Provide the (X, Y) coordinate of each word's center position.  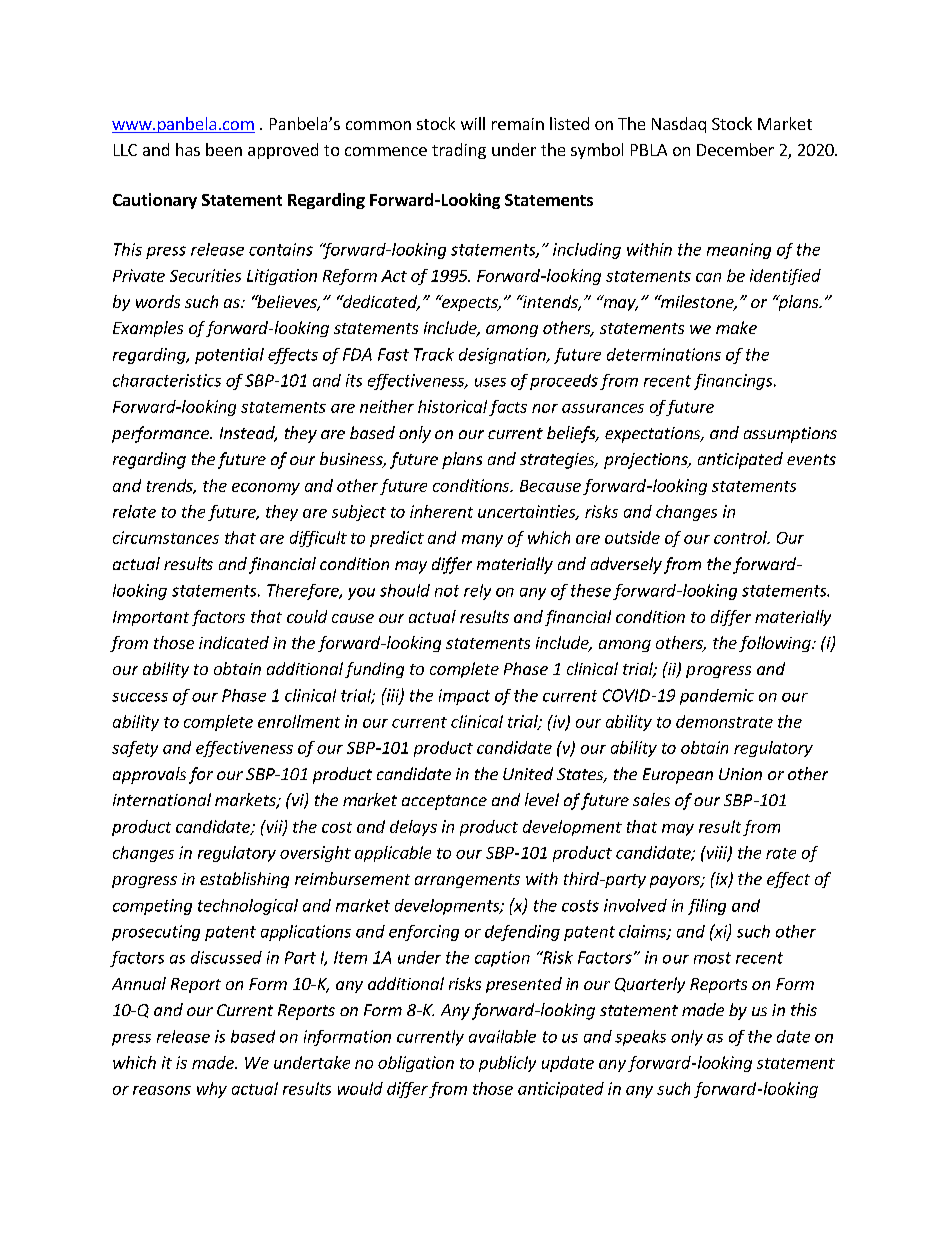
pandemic (717, 697)
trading (459, 151)
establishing (244, 880)
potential (229, 356)
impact (464, 697)
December (735, 149)
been (224, 149)
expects (470, 303)
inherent (441, 511)
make (736, 327)
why (212, 1090)
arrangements (467, 881)
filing (707, 907)
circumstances (166, 537)
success (140, 697)
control (741, 537)
